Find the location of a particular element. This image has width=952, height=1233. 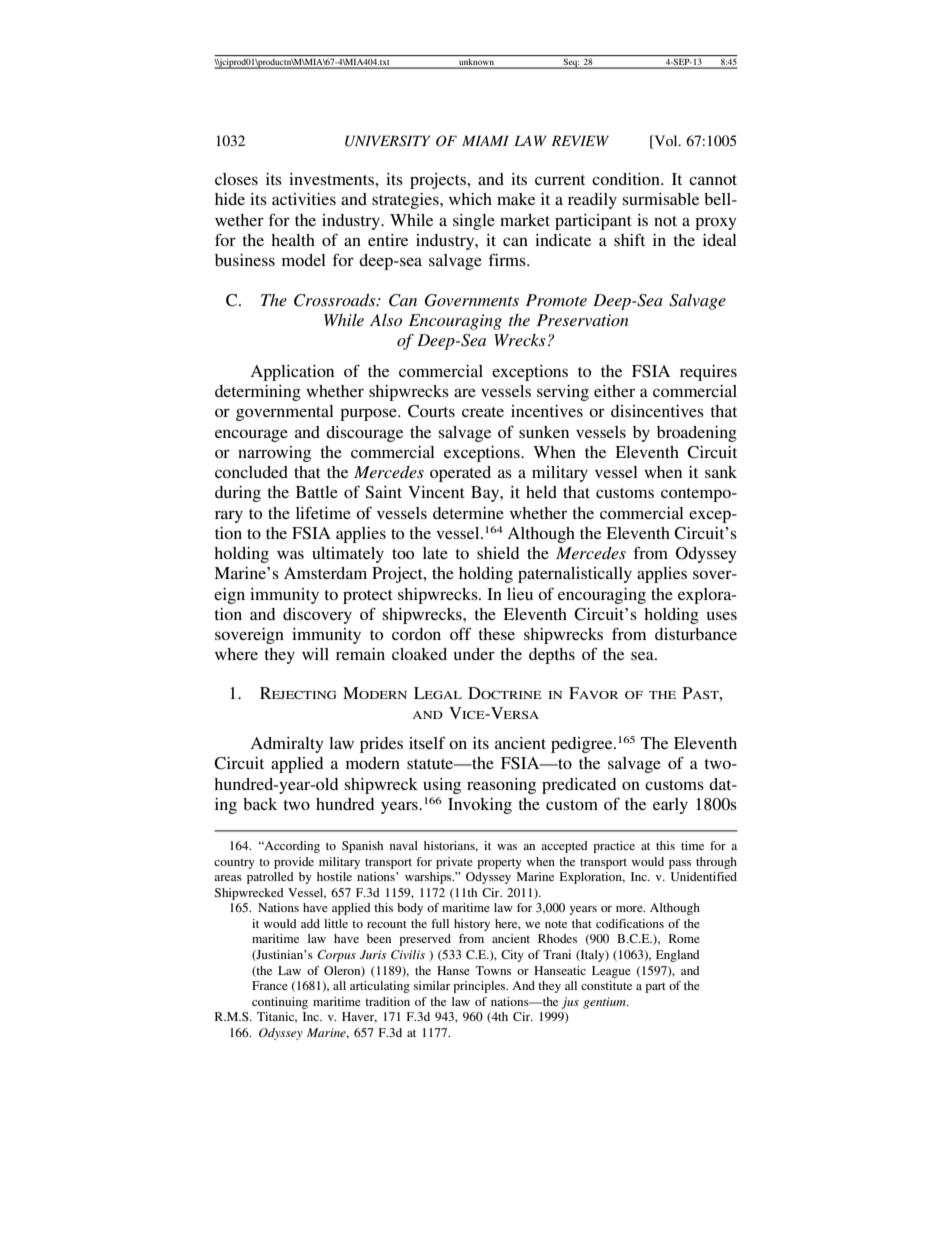

MIAMI is located at coordinates (485, 140).
